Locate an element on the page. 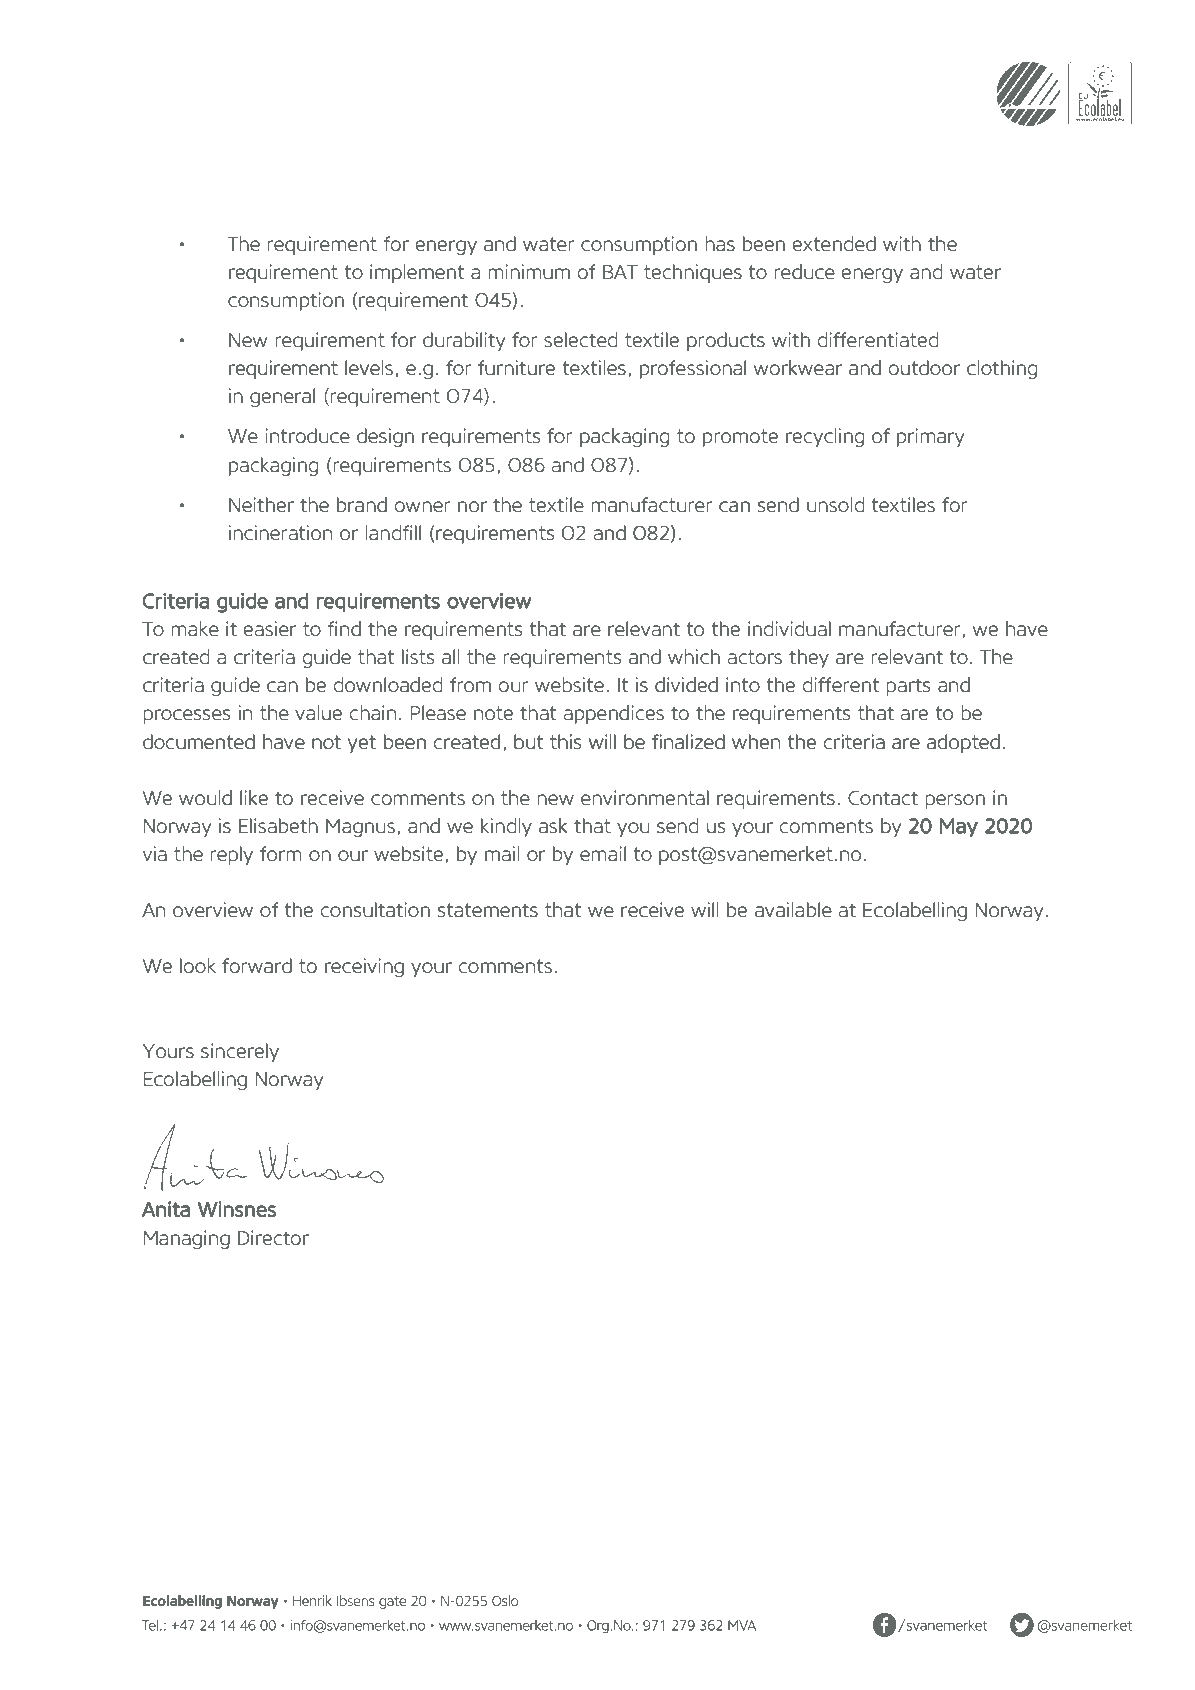 The height and width of the document is (1690, 1195). Managing is located at coordinates (187, 1239).
